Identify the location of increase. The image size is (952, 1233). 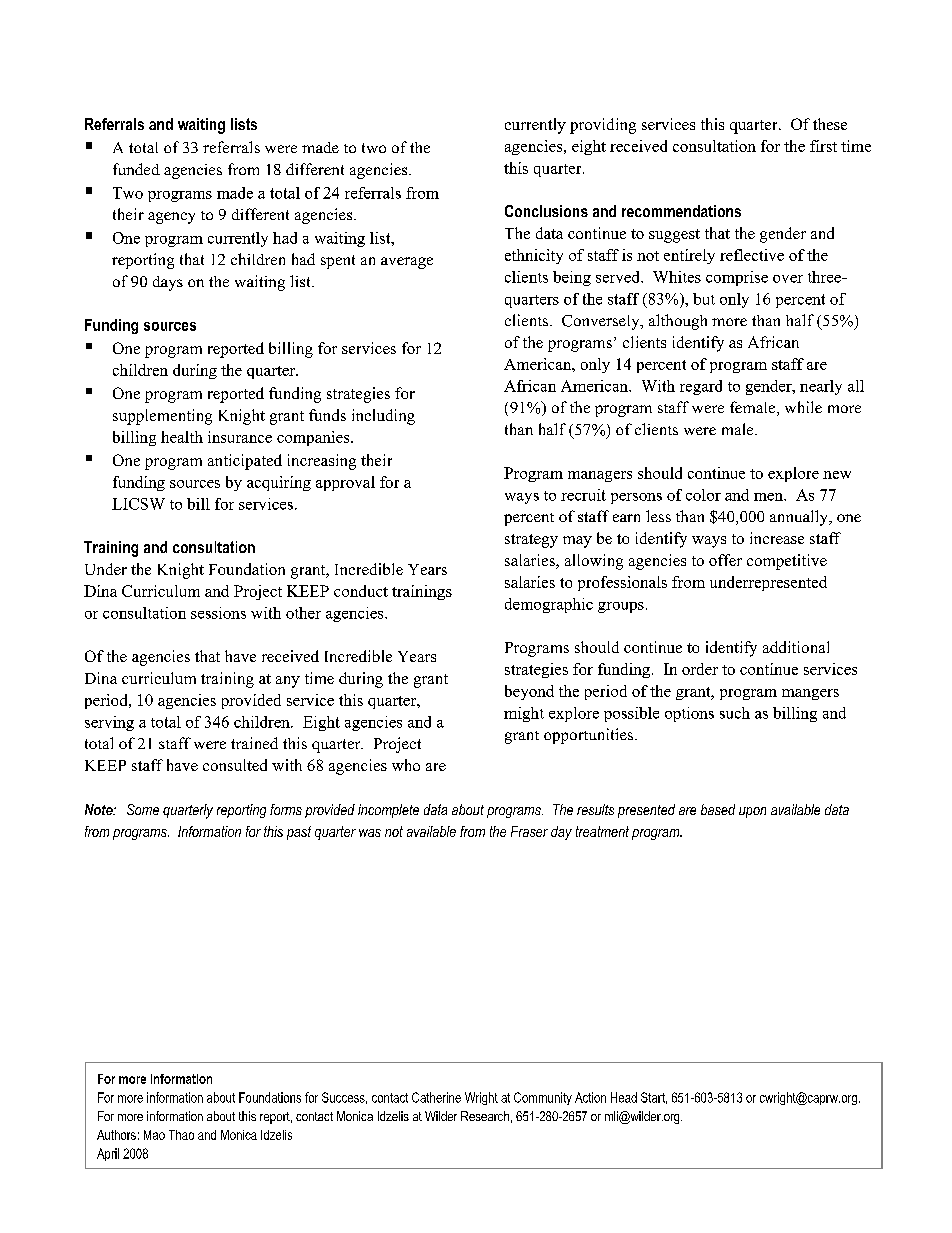
(777, 538).
